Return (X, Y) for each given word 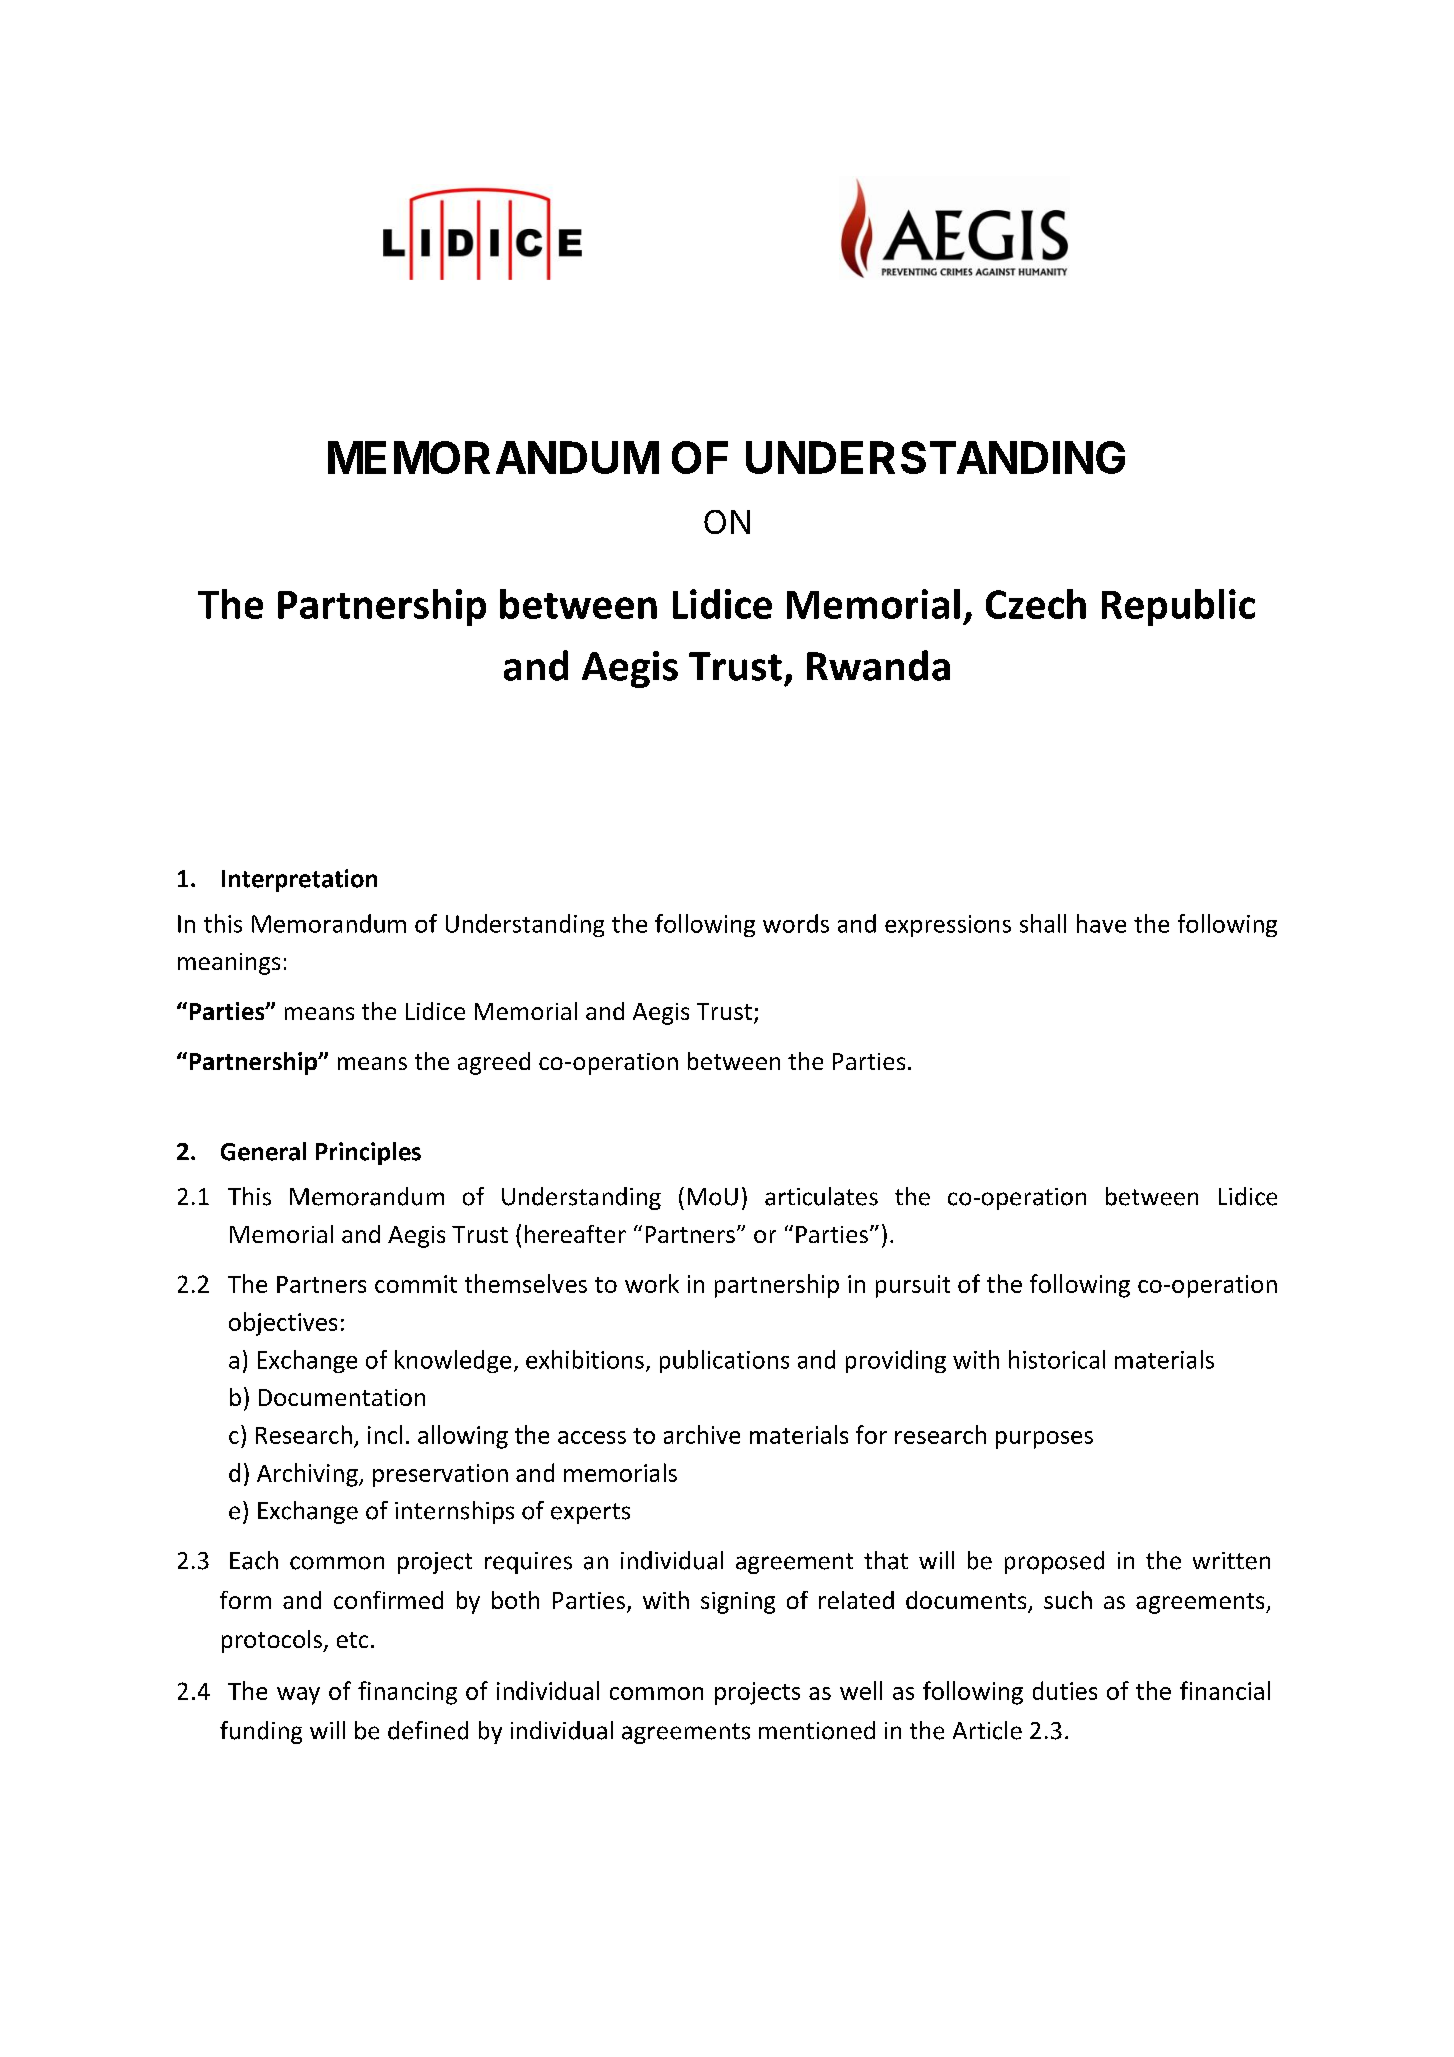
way (298, 1696)
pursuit (913, 1286)
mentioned (817, 1730)
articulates (821, 1196)
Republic (1178, 607)
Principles (368, 1153)
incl (385, 1434)
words (796, 923)
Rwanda (878, 665)
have (1101, 923)
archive (702, 1434)
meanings (229, 964)
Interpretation (299, 880)
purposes (1044, 1440)
